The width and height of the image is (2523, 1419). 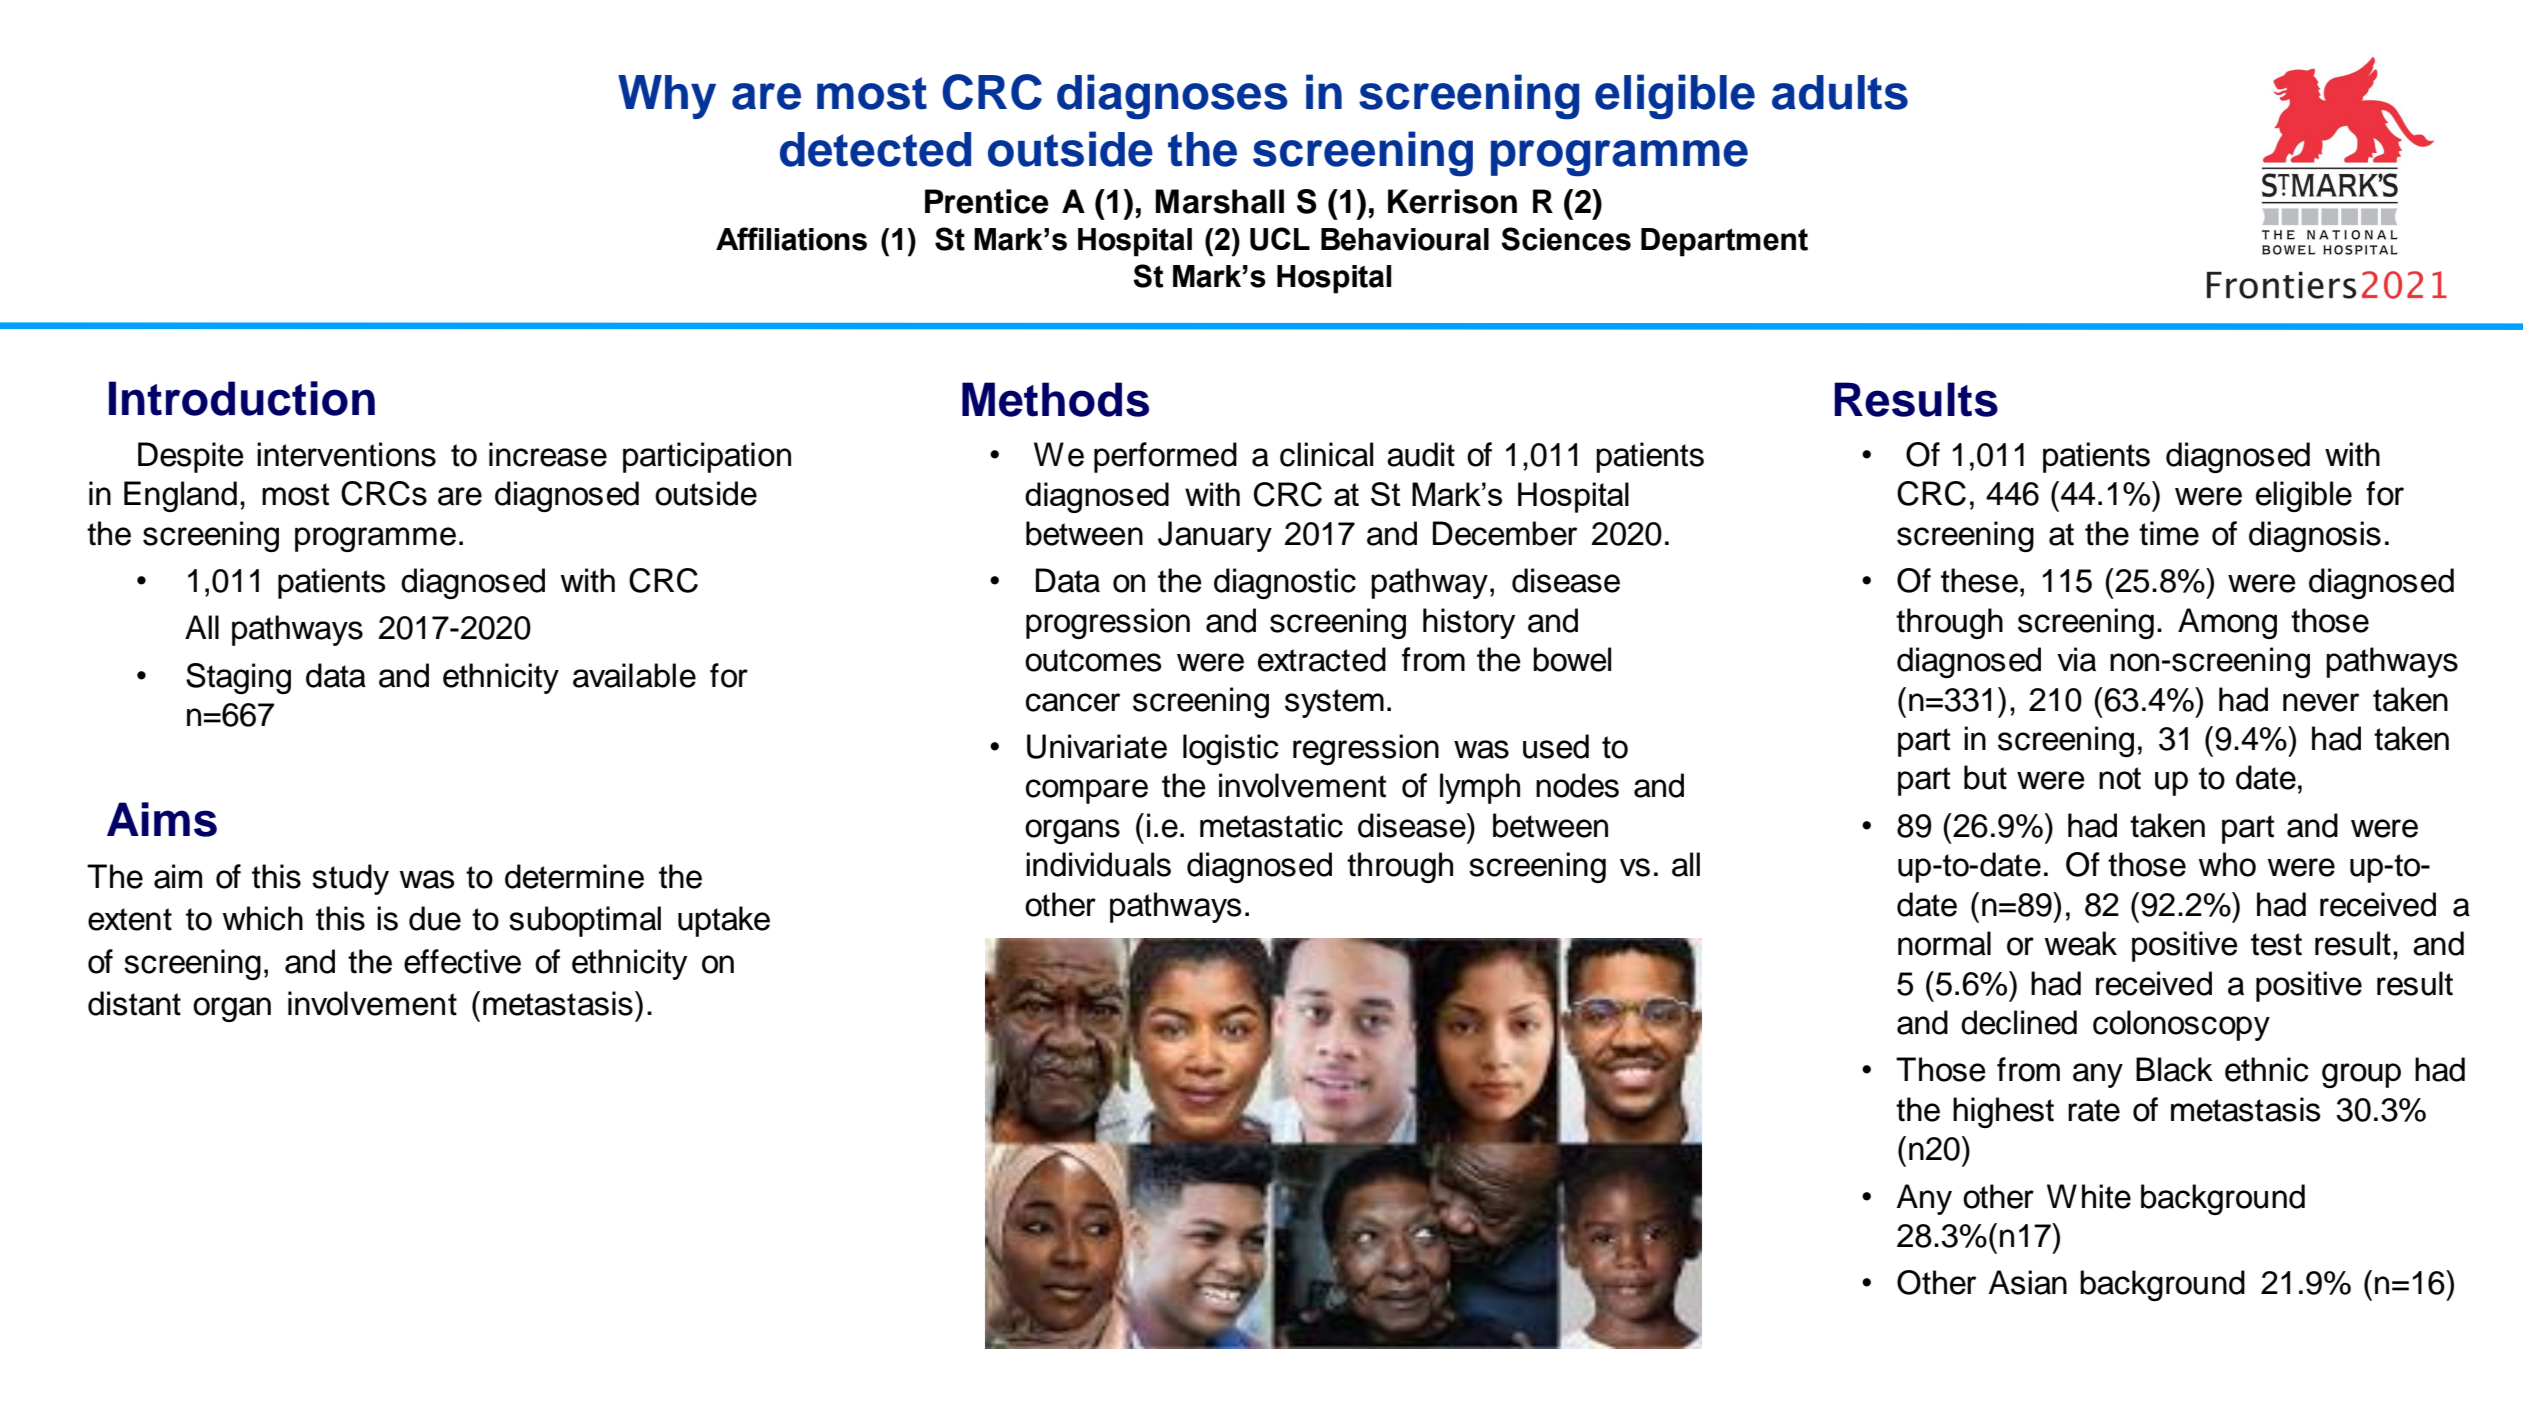 What do you see at coordinates (346, 454) in the image?
I see `interventions` at bounding box center [346, 454].
